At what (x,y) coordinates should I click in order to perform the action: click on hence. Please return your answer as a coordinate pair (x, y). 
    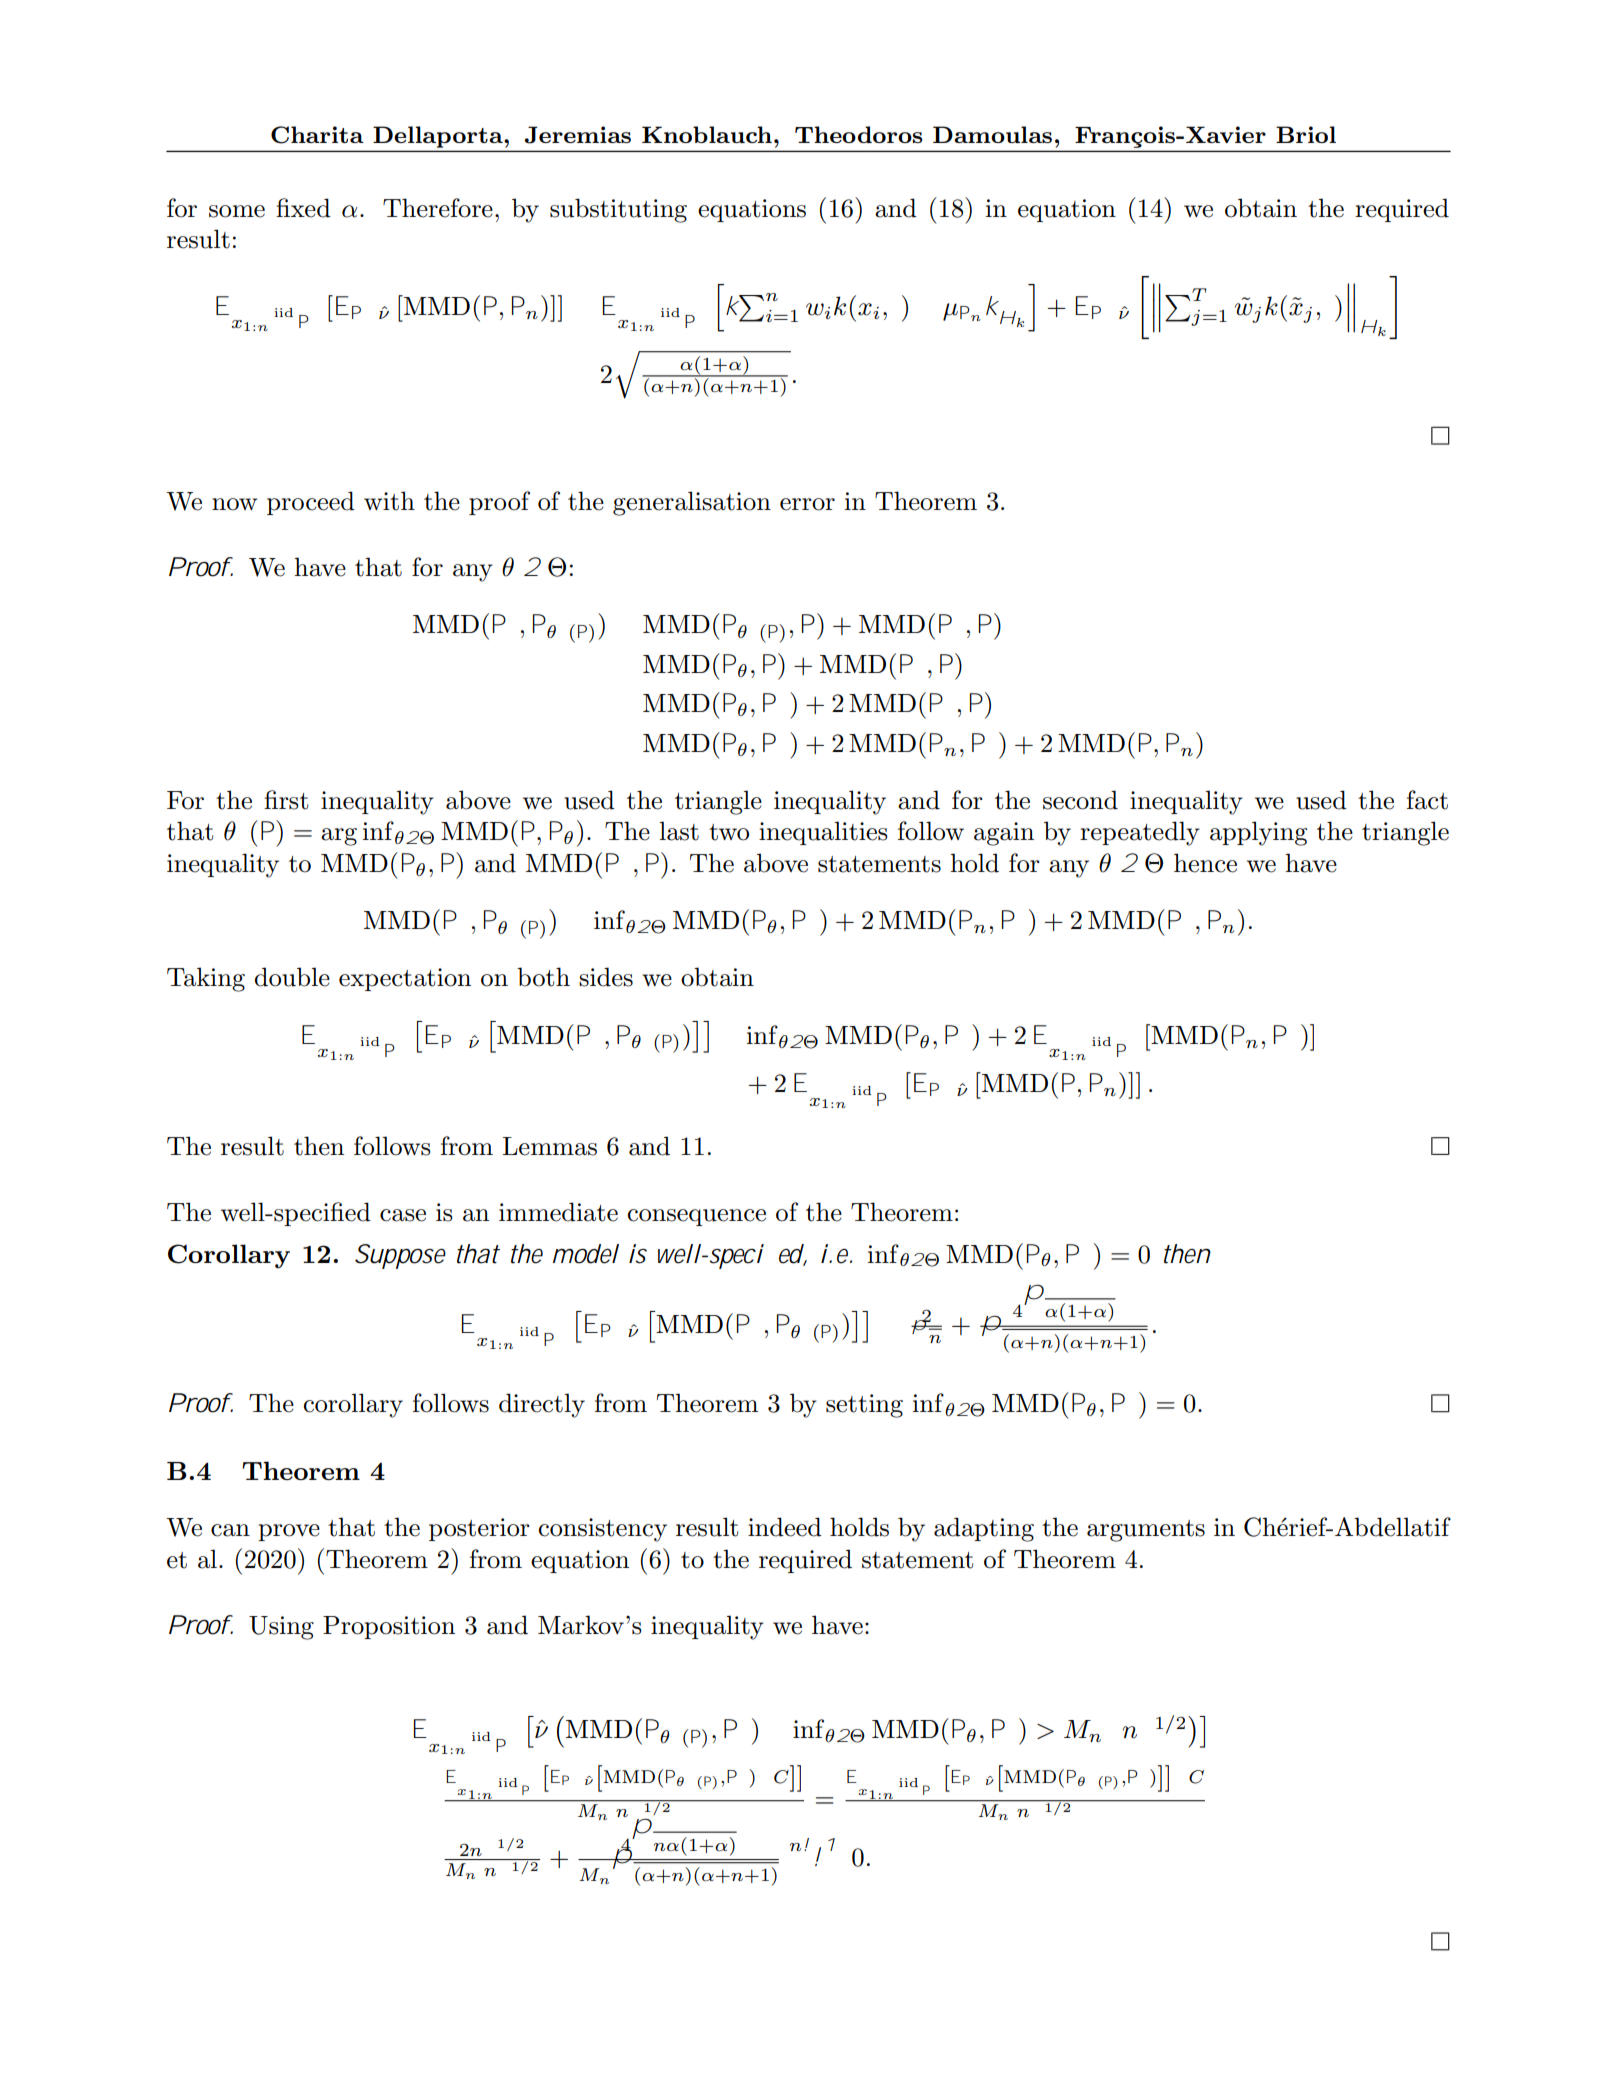
    Looking at the image, I should click on (1205, 863).
